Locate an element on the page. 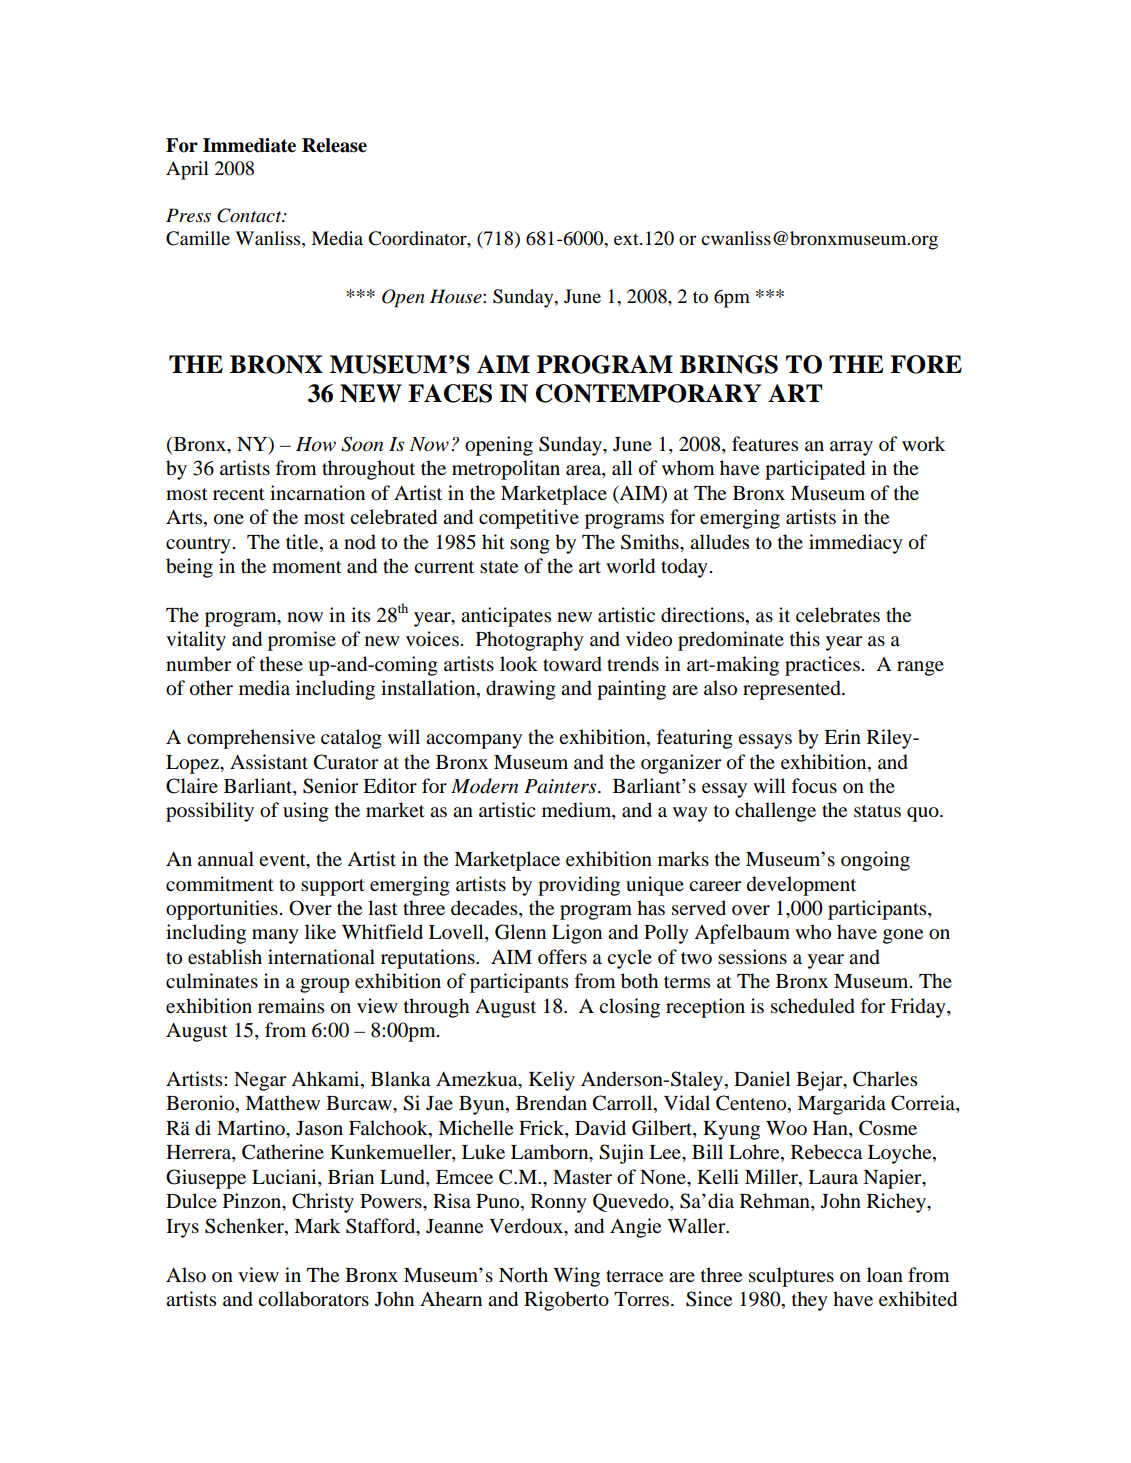  song is located at coordinates (530, 546).
